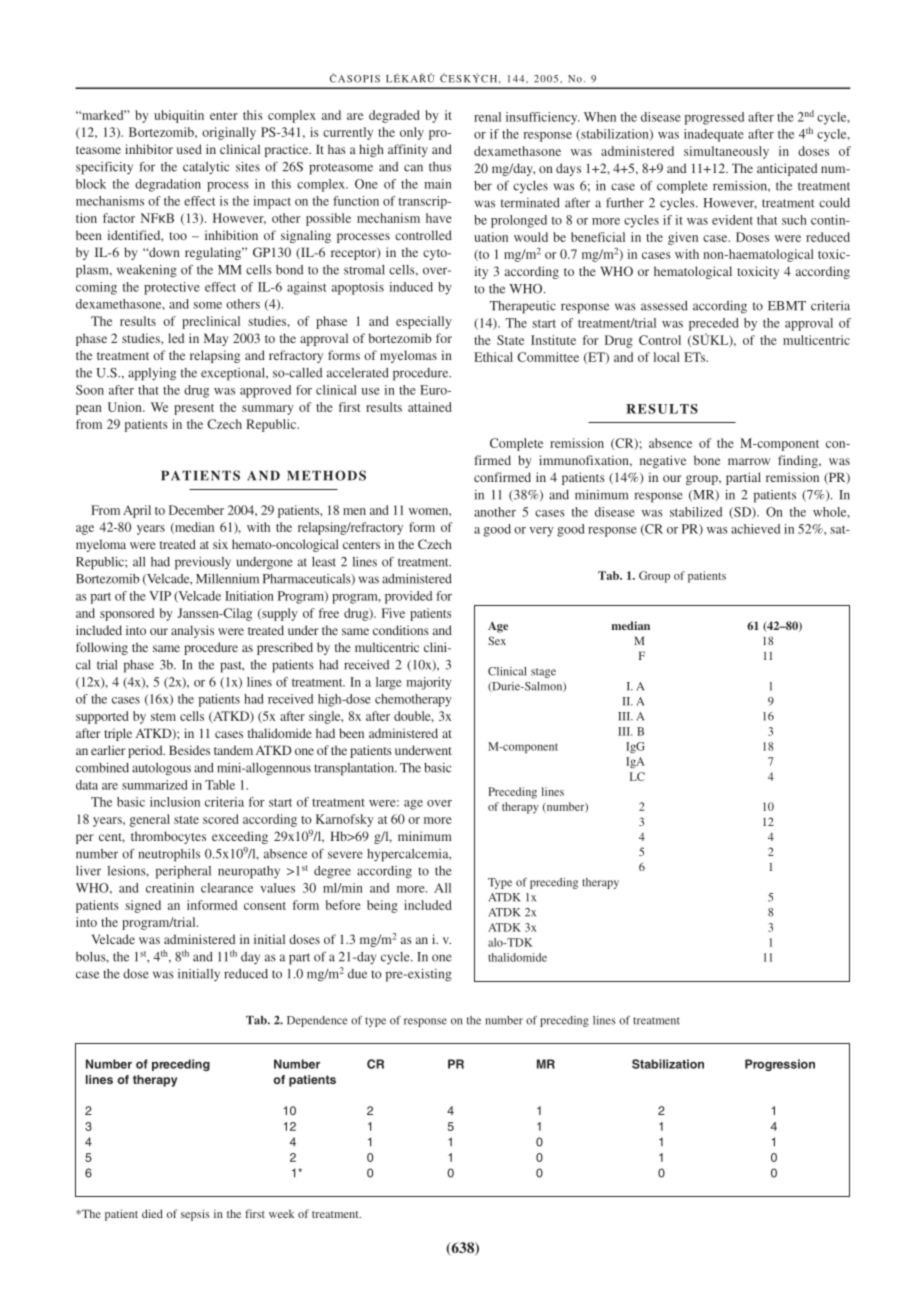  What do you see at coordinates (195, 1215) in the document?
I see `sepsis` at bounding box center [195, 1215].
